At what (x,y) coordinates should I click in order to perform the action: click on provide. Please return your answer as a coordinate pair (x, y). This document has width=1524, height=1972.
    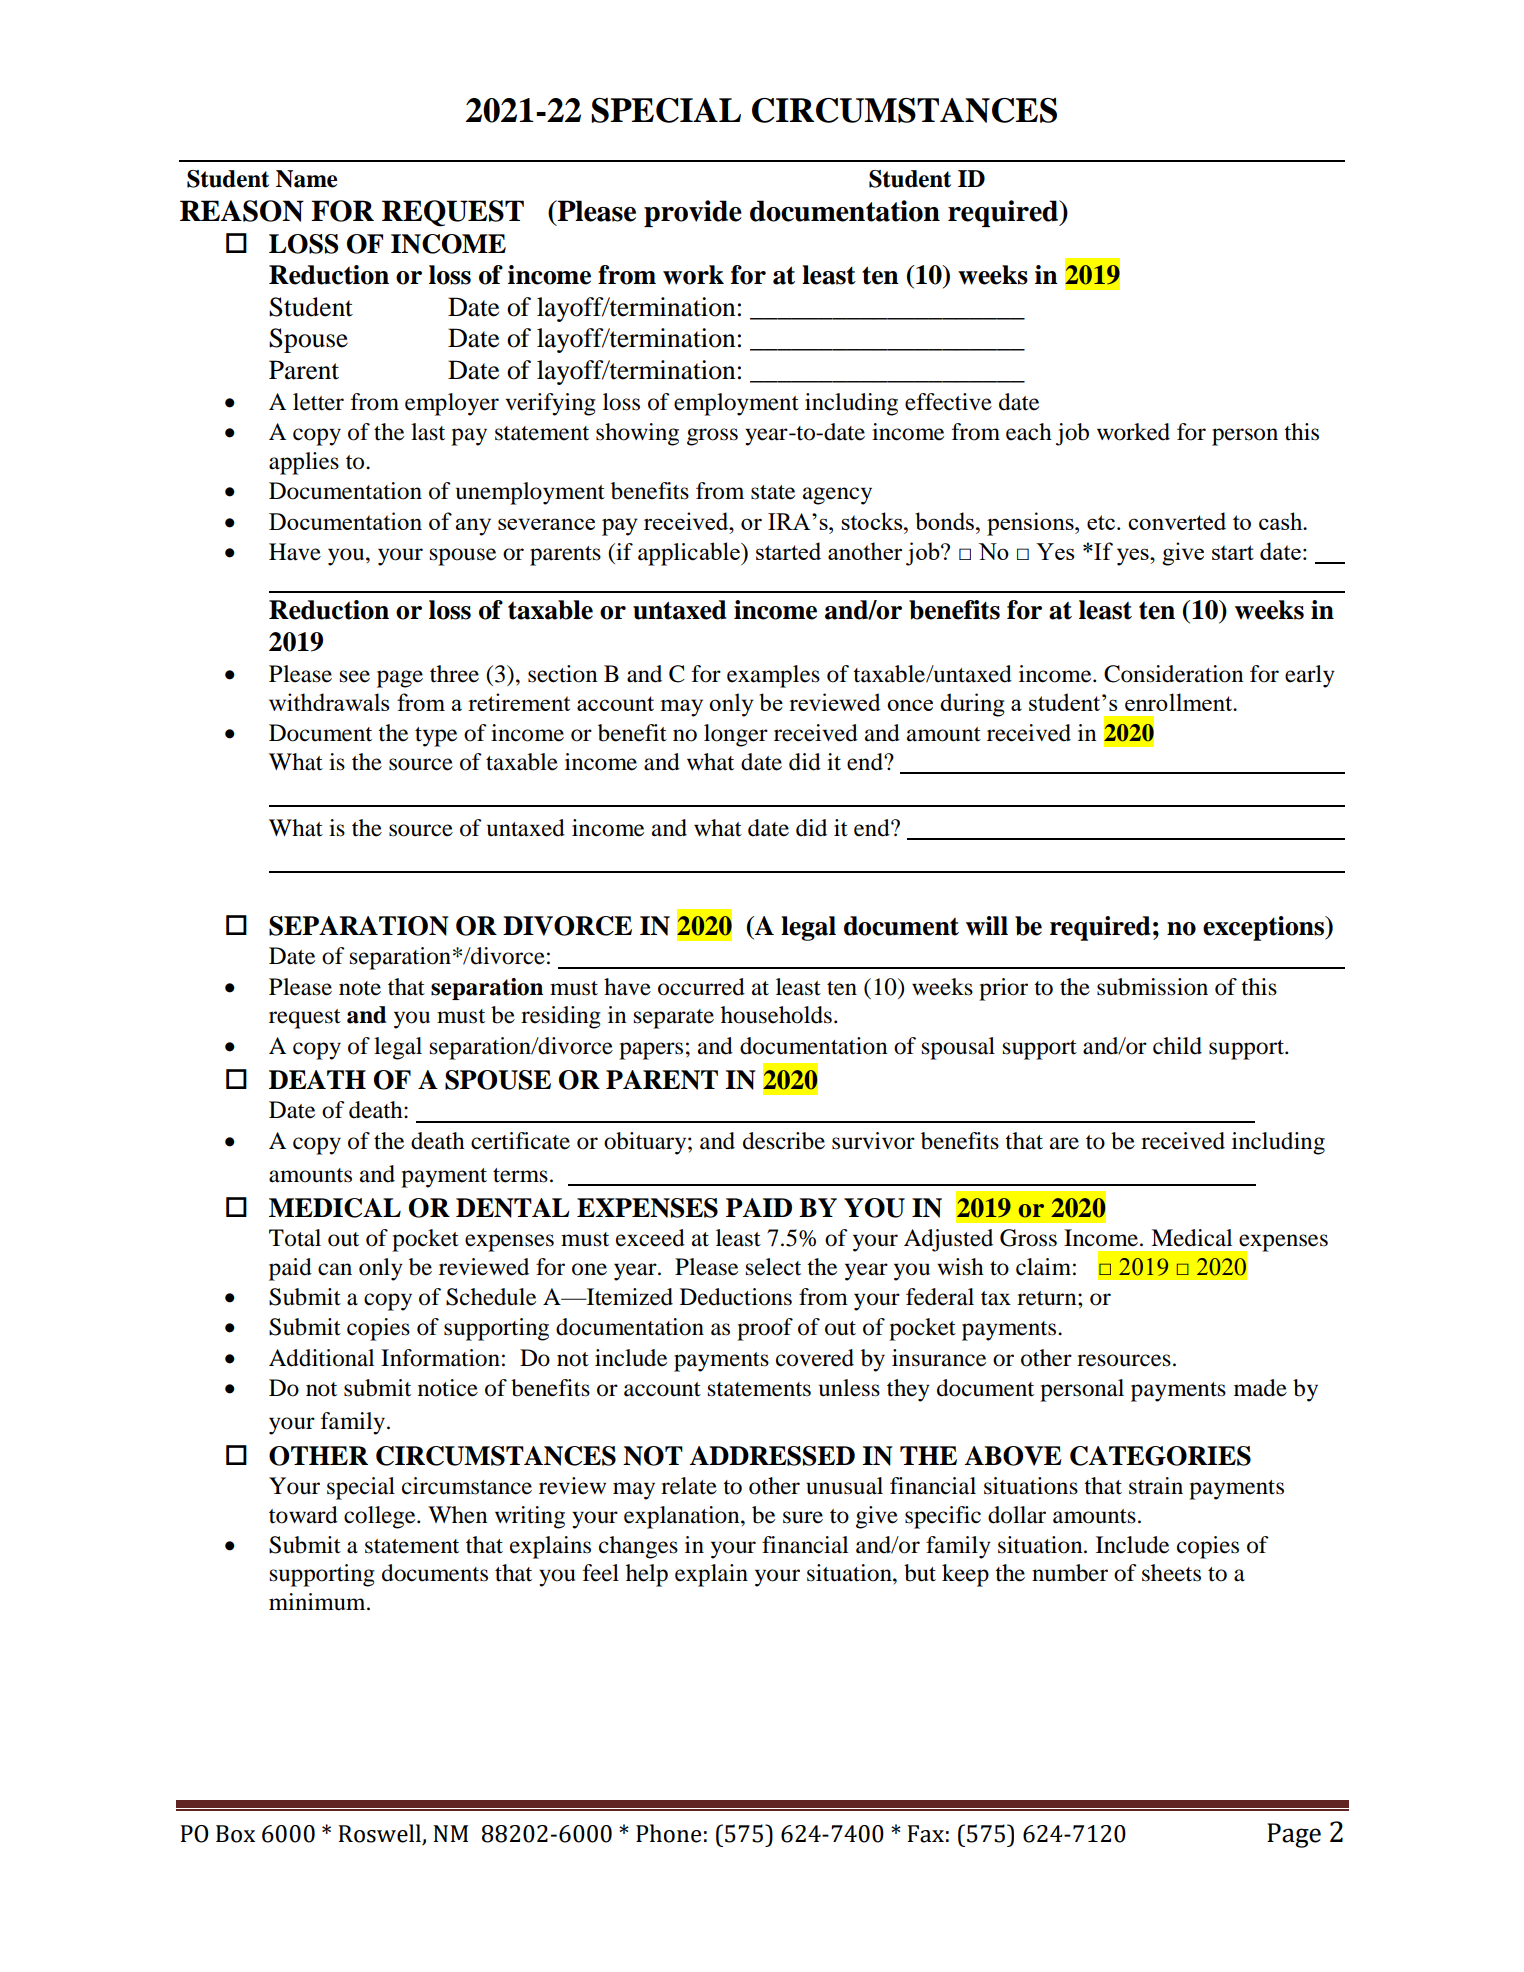
    Looking at the image, I should click on (693, 213).
